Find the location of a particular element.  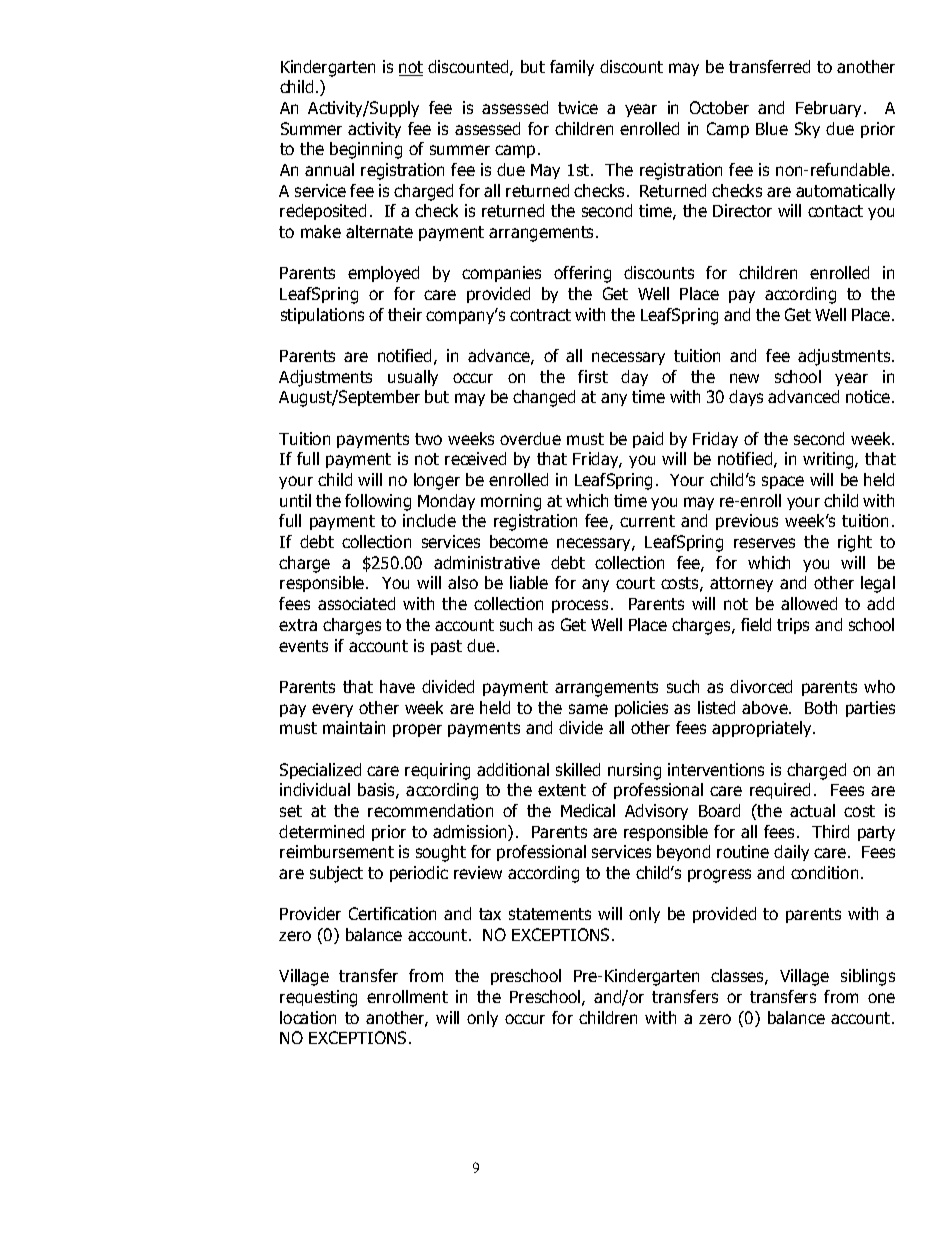

February is located at coordinates (830, 109).
